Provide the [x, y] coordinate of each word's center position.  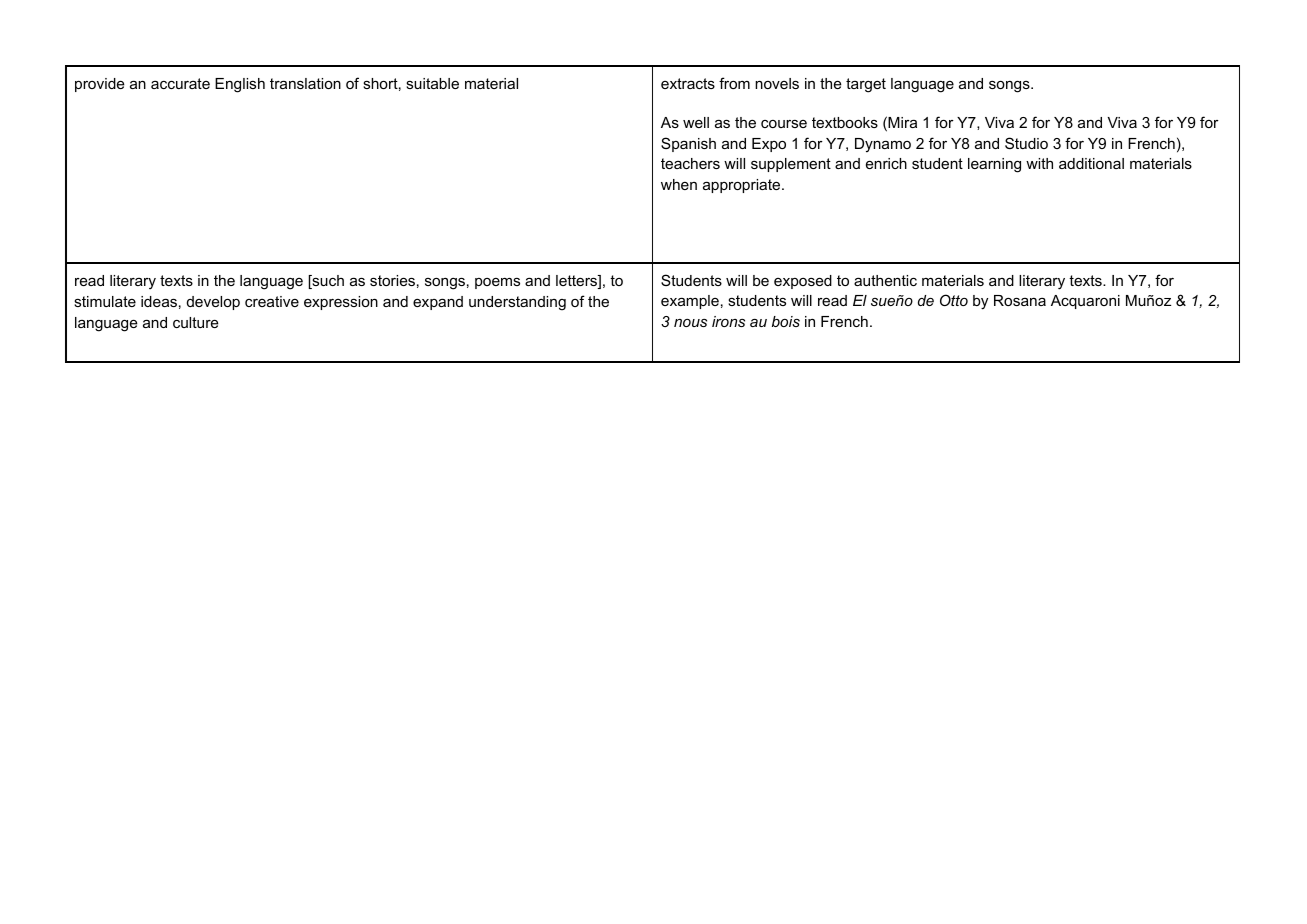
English [240, 85]
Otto [954, 300]
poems [497, 283]
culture [196, 322]
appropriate [743, 186]
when [679, 184]
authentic [885, 280]
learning [994, 165]
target [866, 85]
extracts [688, 83]
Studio [1026, 143]
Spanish [688, 144]
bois [786, 321]
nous [690, 323]
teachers [690, 163]
